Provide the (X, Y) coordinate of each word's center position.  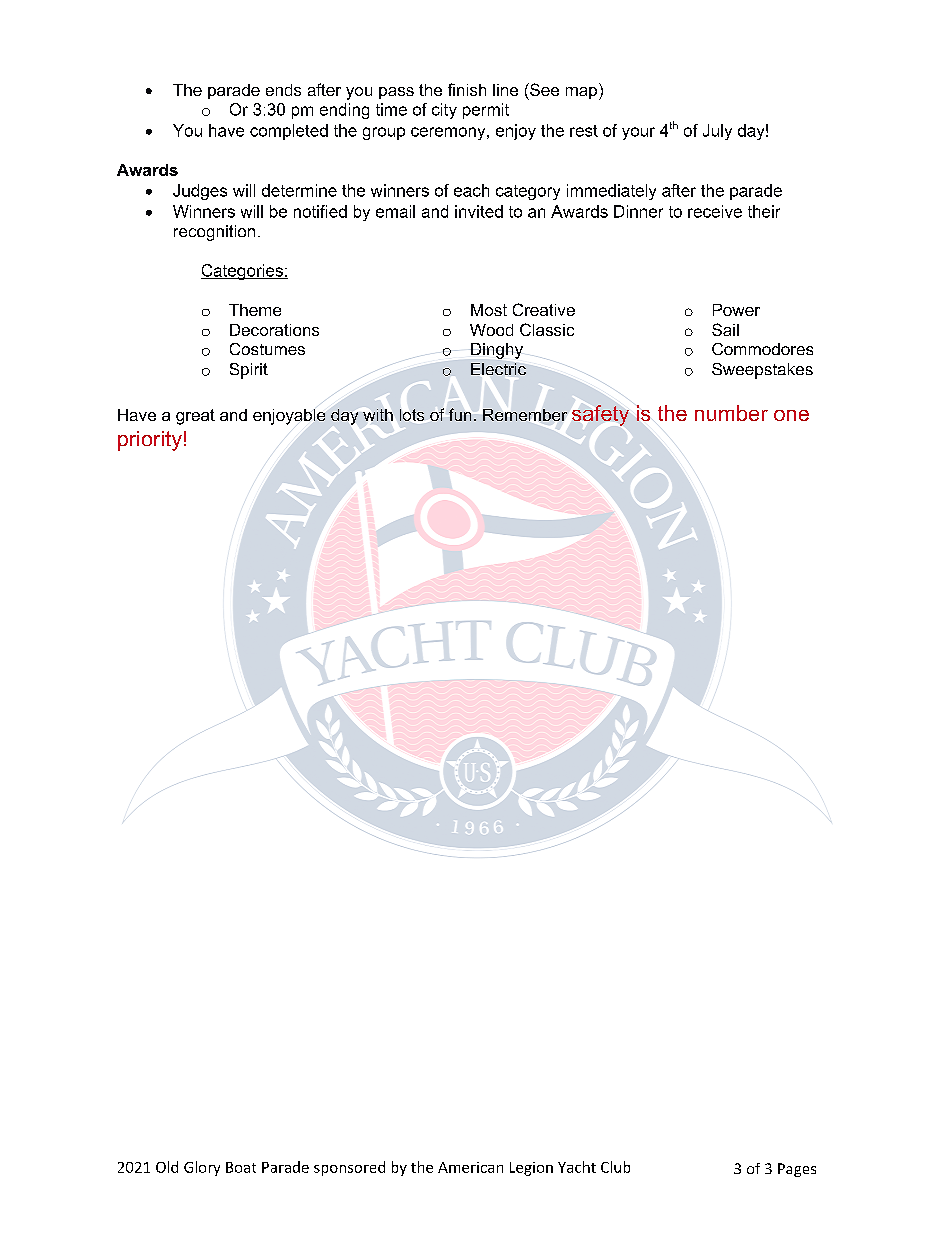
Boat (241, 1167)
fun (460, 414)
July (717, 132)
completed (289, 132)
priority (150, 441)
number (731, 413)
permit (486, 111)
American (470, 1167)
